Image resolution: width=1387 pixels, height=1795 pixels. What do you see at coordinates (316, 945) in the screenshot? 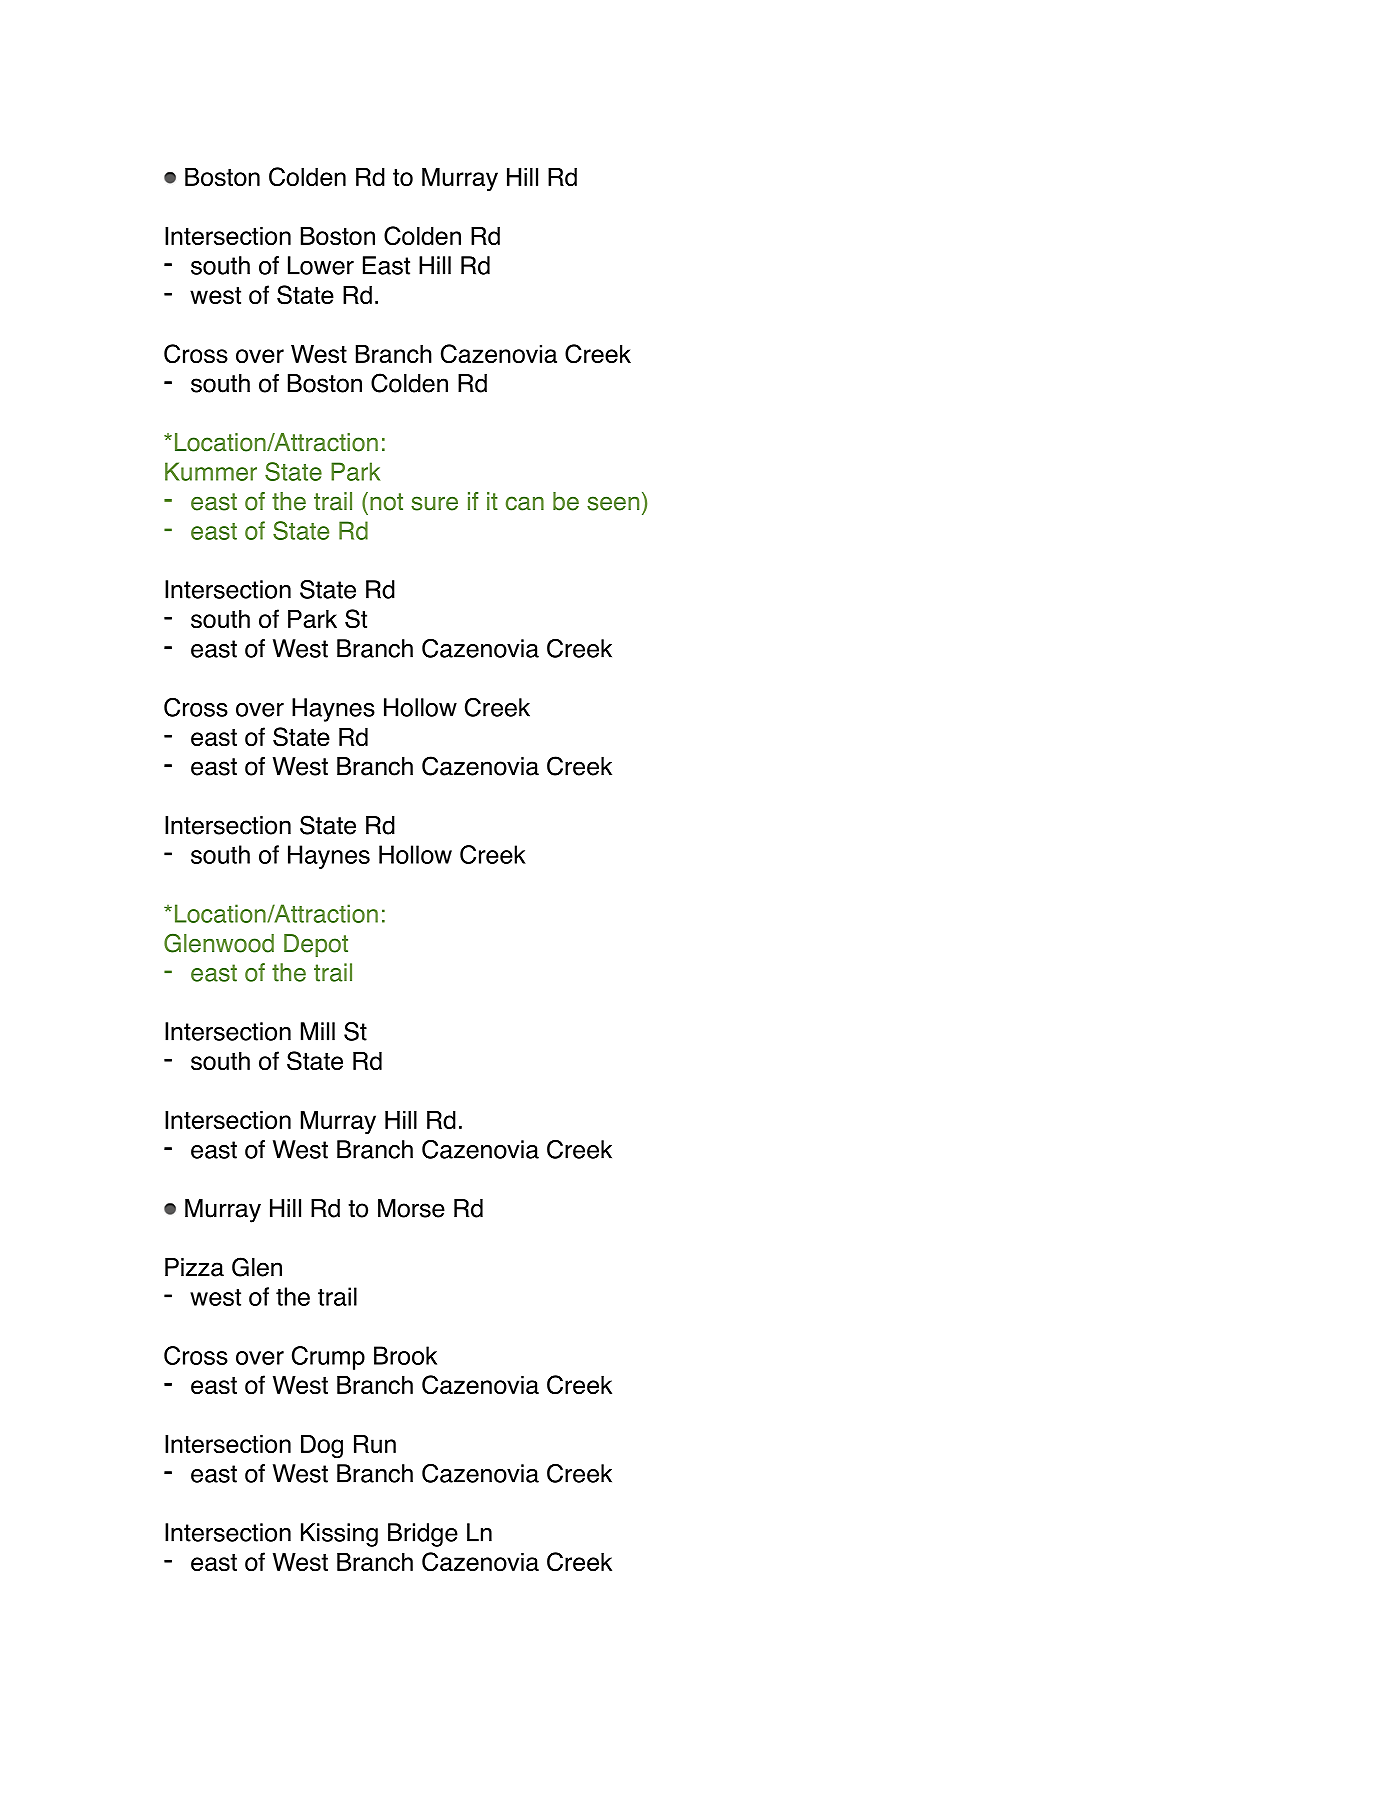
I see `Depot` at bounding box center [316, 945].
